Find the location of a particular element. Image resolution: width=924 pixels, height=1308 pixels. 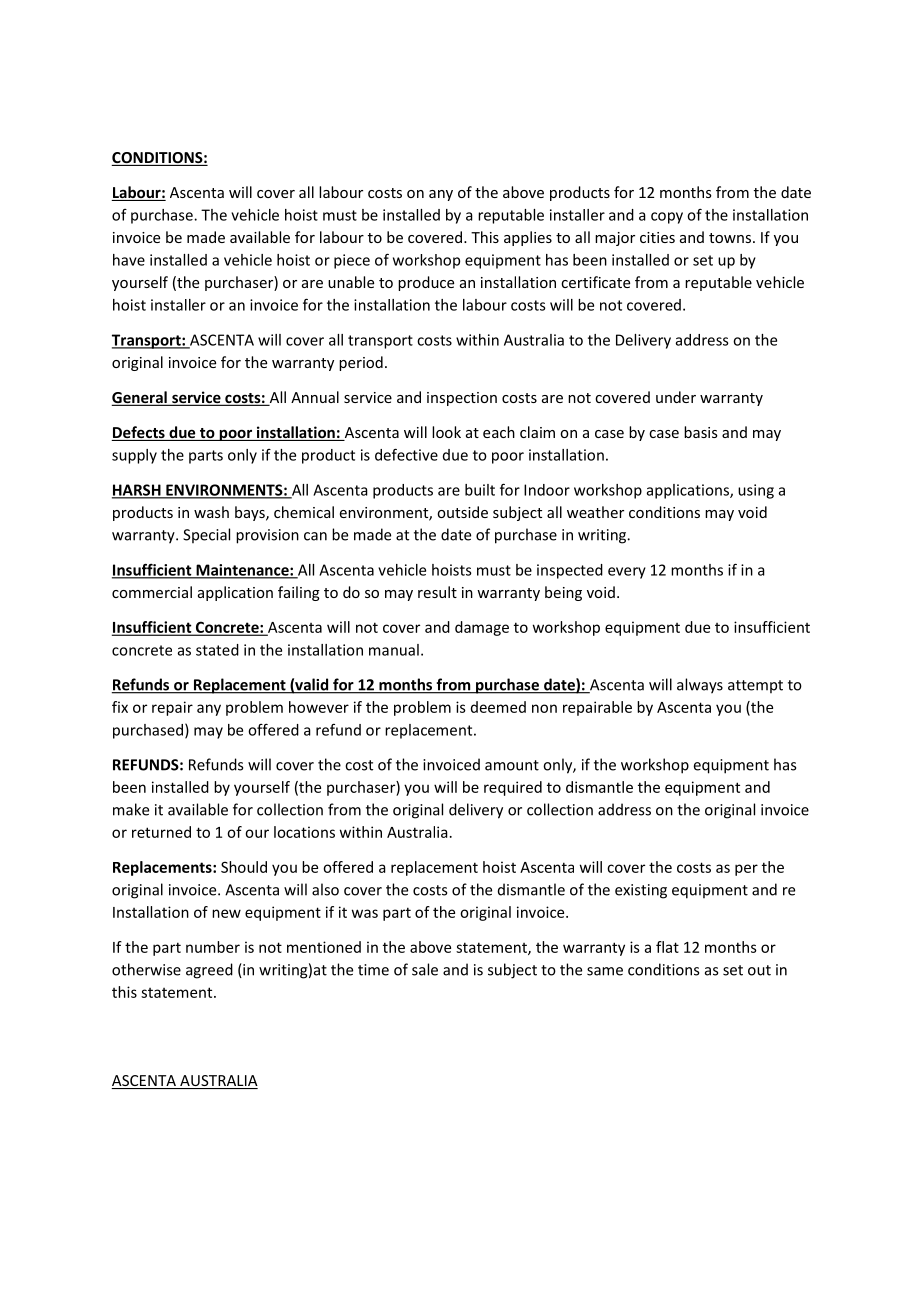

produce is located at coordinates (426, 283).
